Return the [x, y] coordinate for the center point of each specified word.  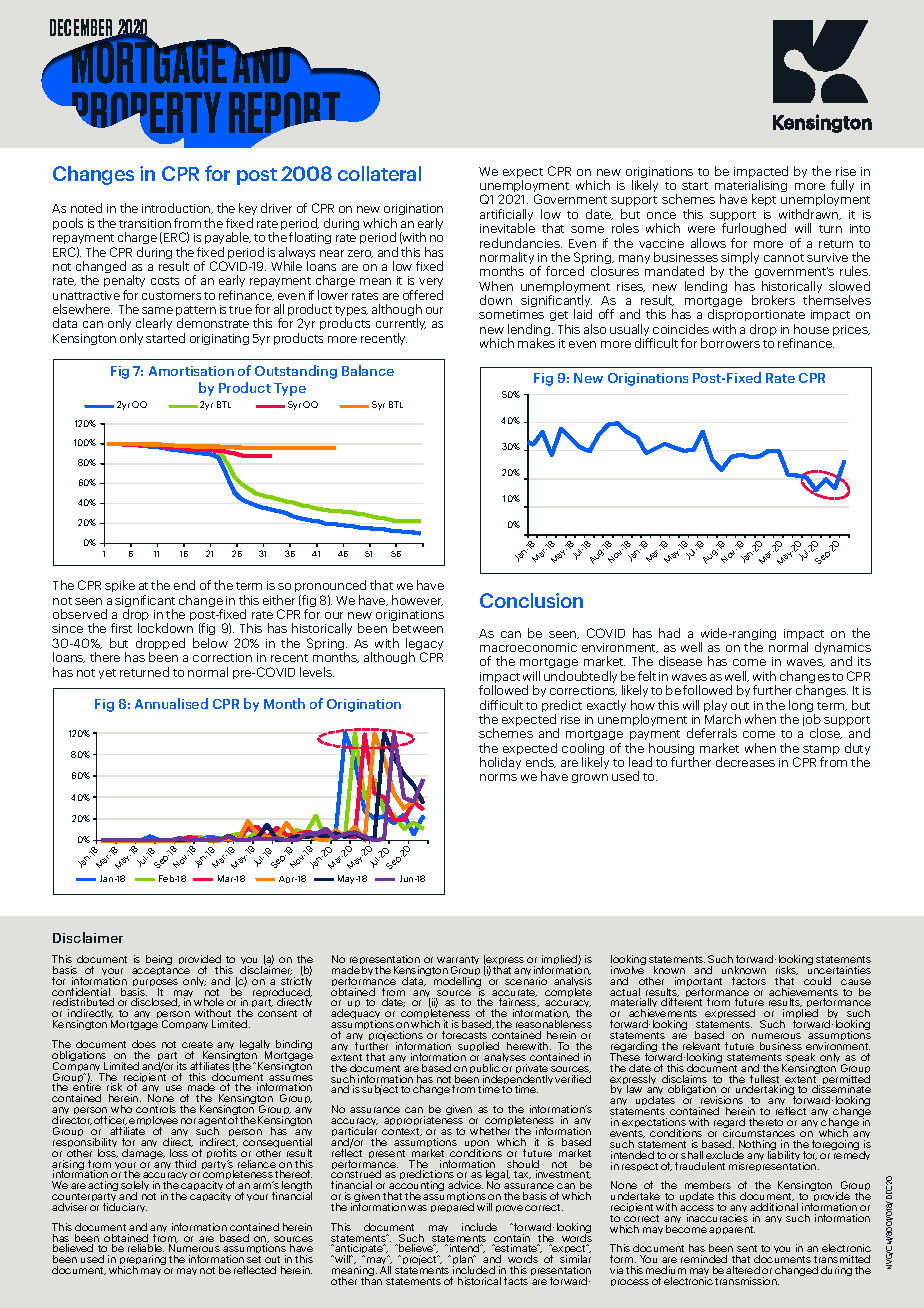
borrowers [730, 343]
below [210, 643]
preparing [142, 1261]
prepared [452, 1207]
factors [749, 981]
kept [764, 200]
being [159, 961]
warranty [458, 962]
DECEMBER [83, 29]
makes [536, 343]
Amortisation [191, 371]
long [802, 707]
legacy [424, 645]
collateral [379, 173]
